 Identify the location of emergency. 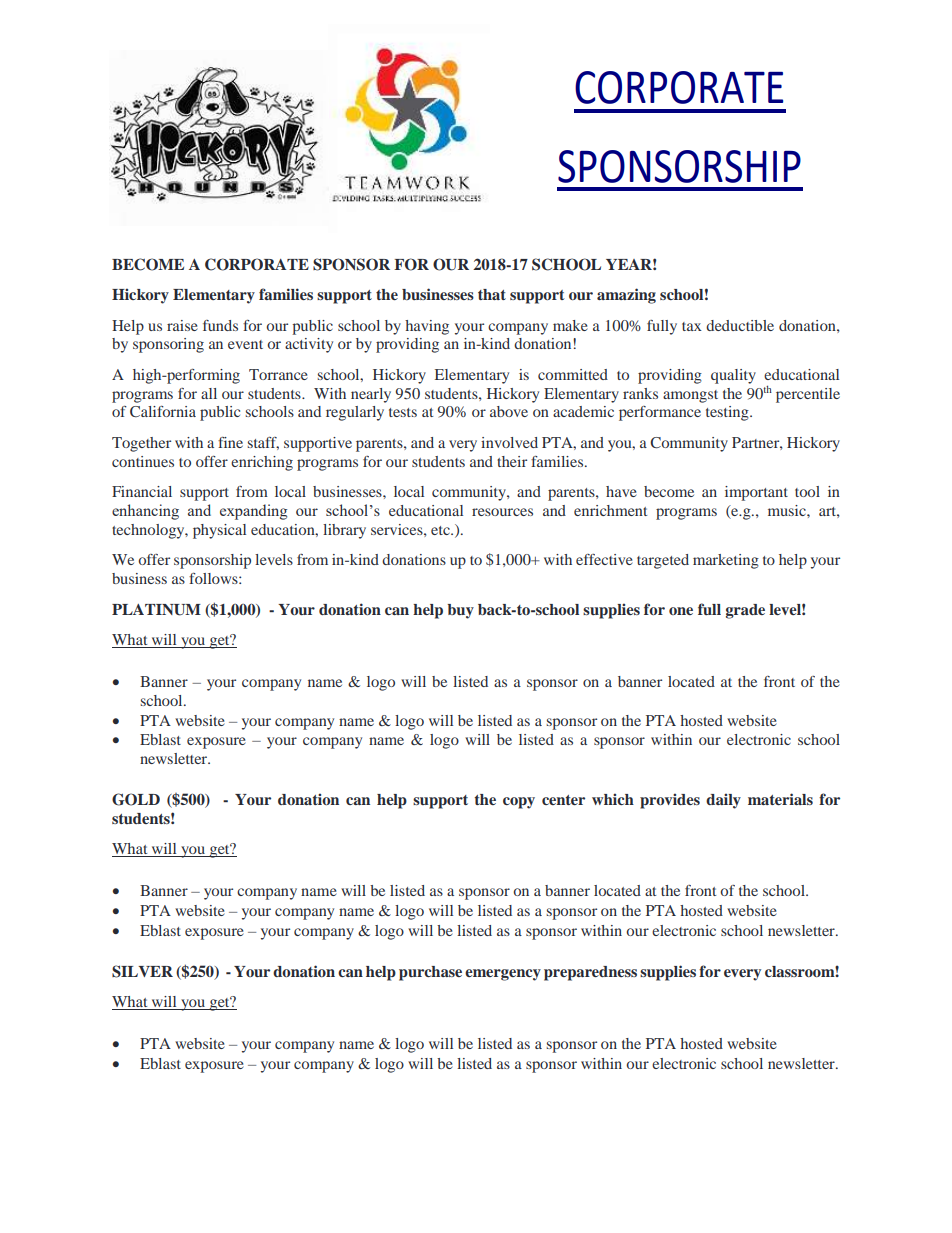
(503, 975).
